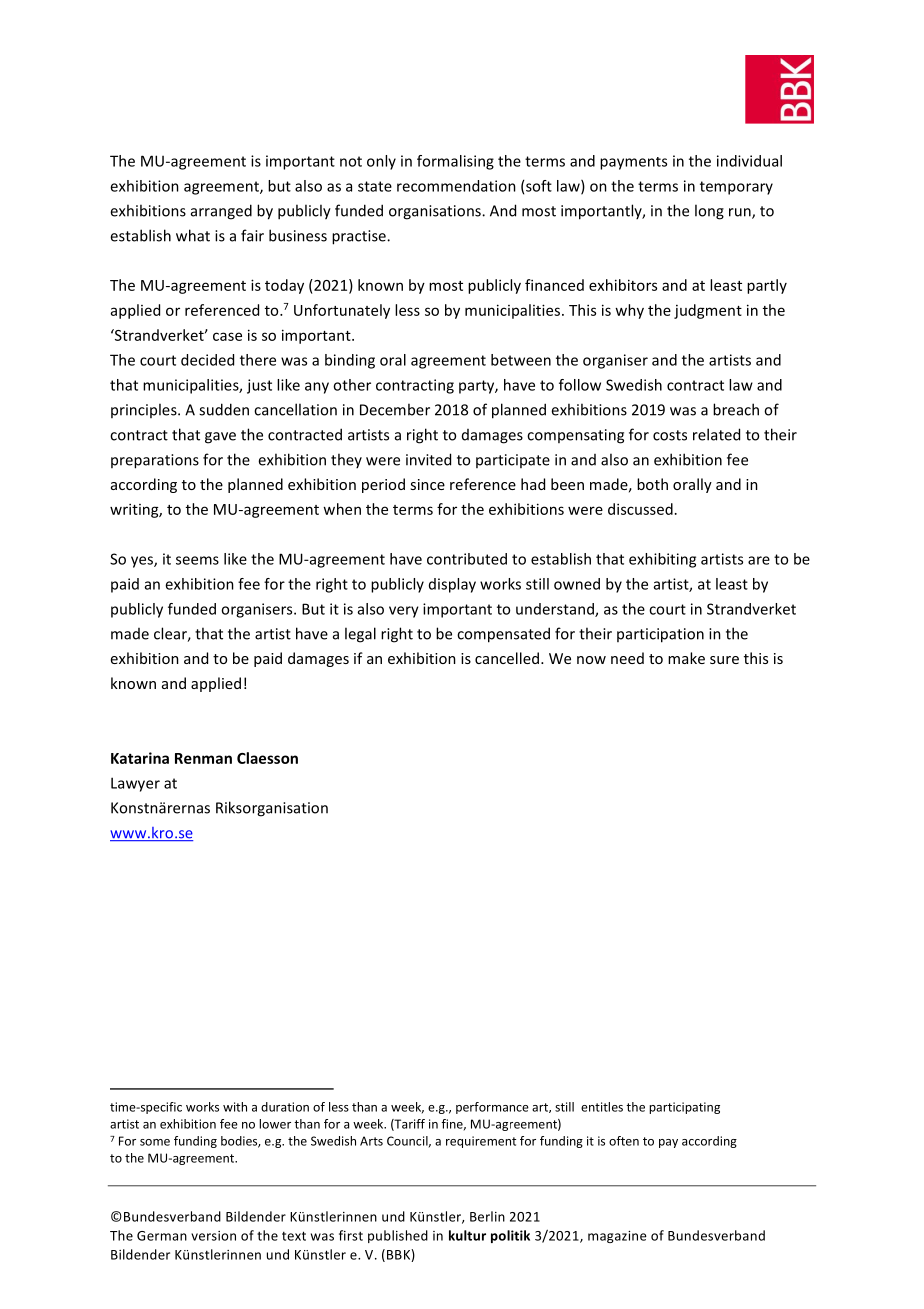 This page has width=924, height=1309. Describe the element at coordinates (456, 186) in the page. I see `recommendation` at that location.
